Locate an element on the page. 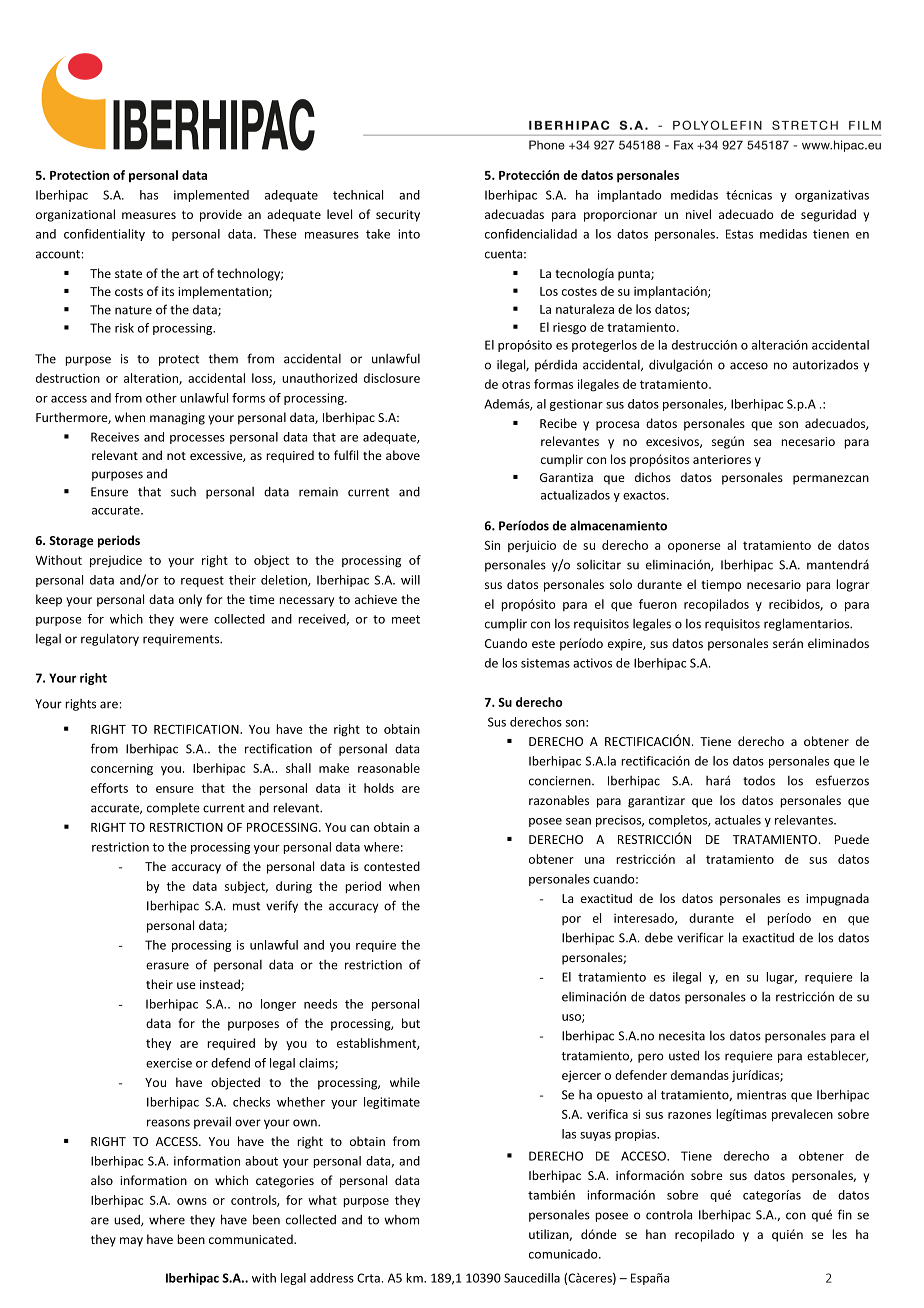 This document has height=1308, width=924. above is located at coordinates (403, 455).
